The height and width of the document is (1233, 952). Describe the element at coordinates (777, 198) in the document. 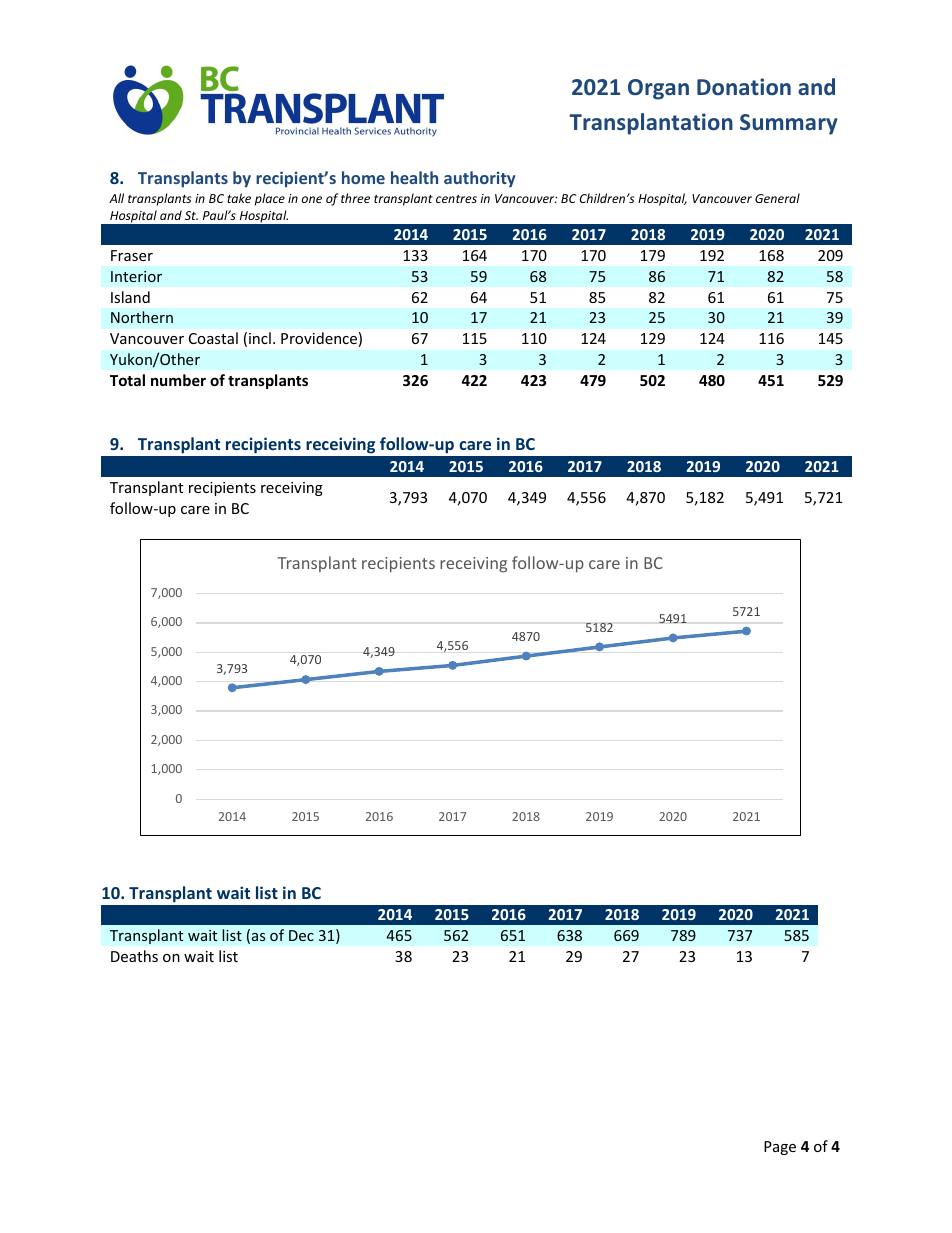

I see `General` at that location.
